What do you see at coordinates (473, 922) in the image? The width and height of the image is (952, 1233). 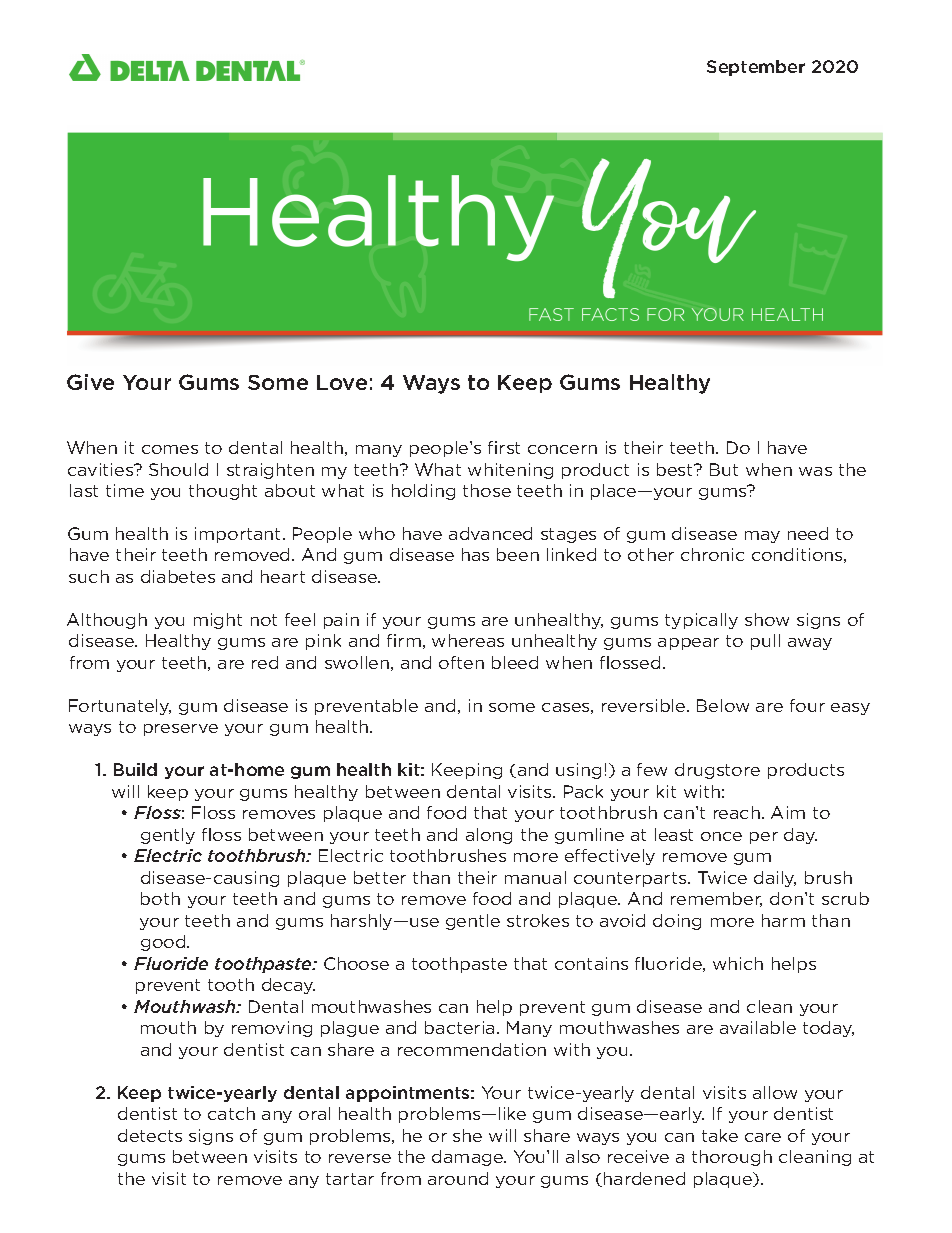 I see `gentle` at bounding box center [473, 922].
